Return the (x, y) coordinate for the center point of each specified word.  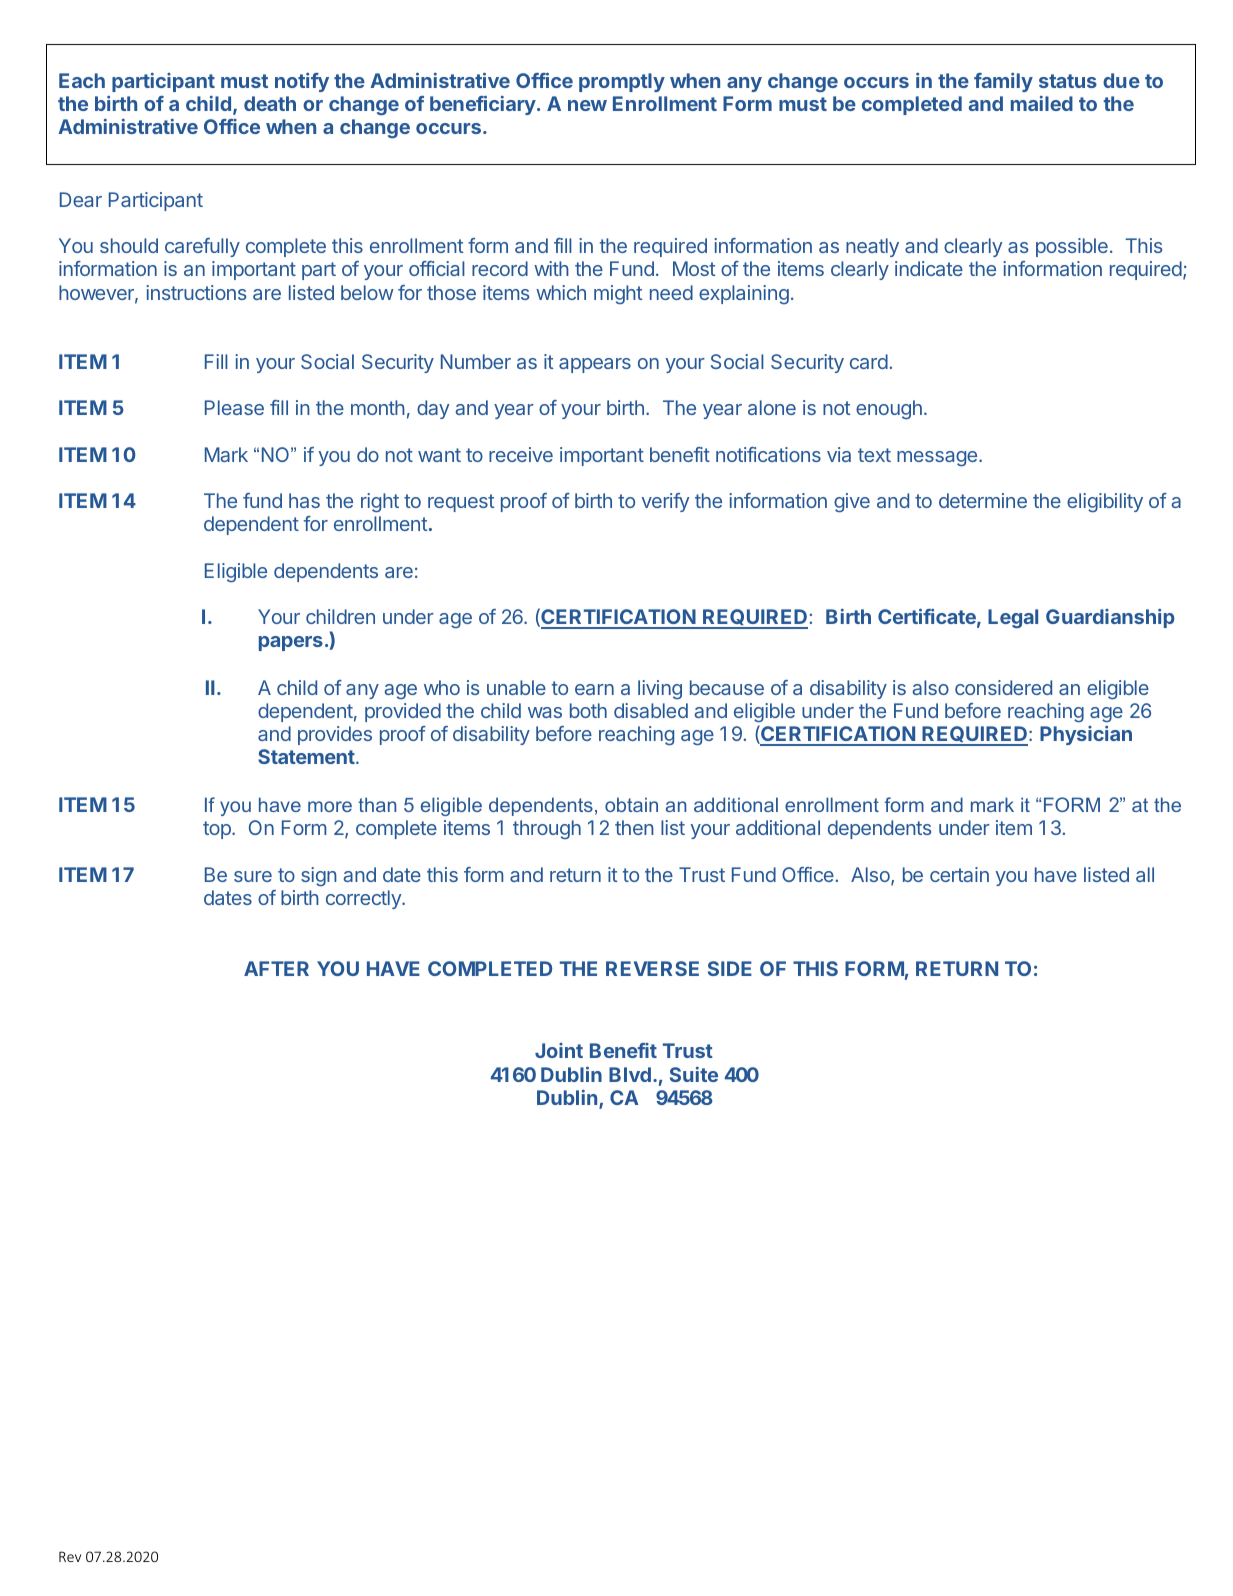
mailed (1042, 103)
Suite (694, 1074)
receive (521, 454)
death (270, 103)
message (938, 459)
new (587, 105)
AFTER (276, 968)
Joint (559, 1050)
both (588, 710)
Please (234, 407)
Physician (1086, 735)
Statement (307, 756)
